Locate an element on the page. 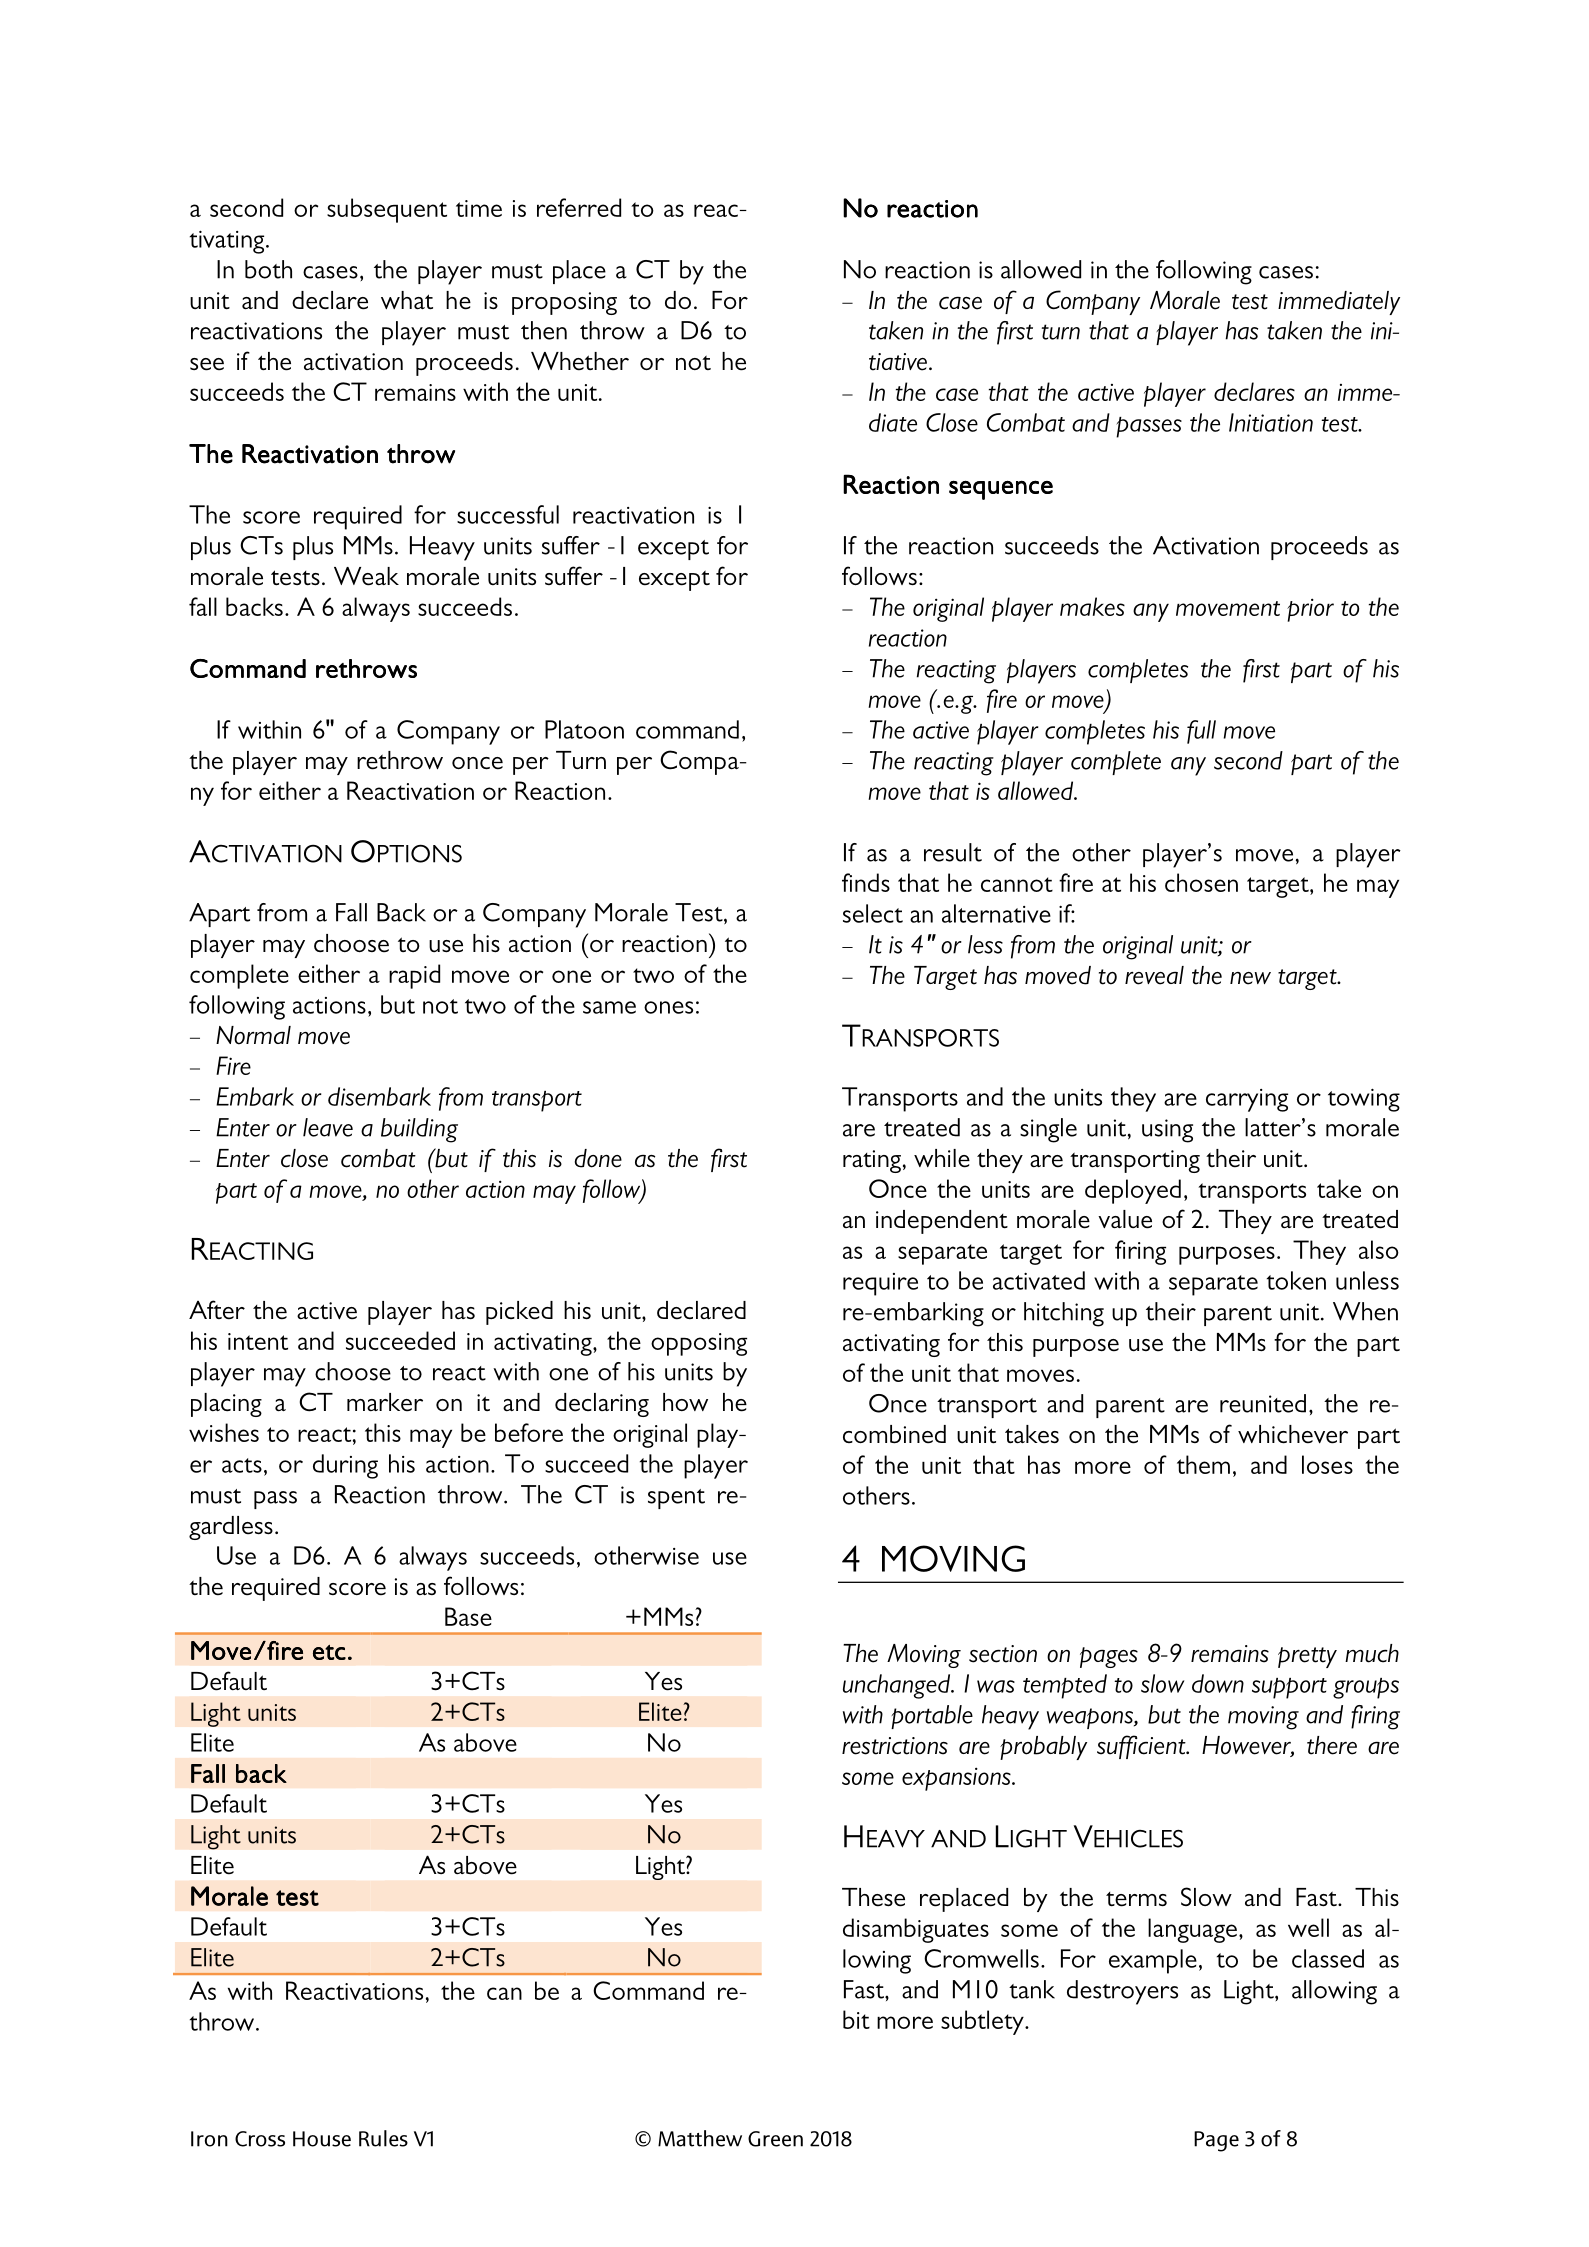 This page has height=2247, width=1589. Green is located at coordinates (775, 2139).
